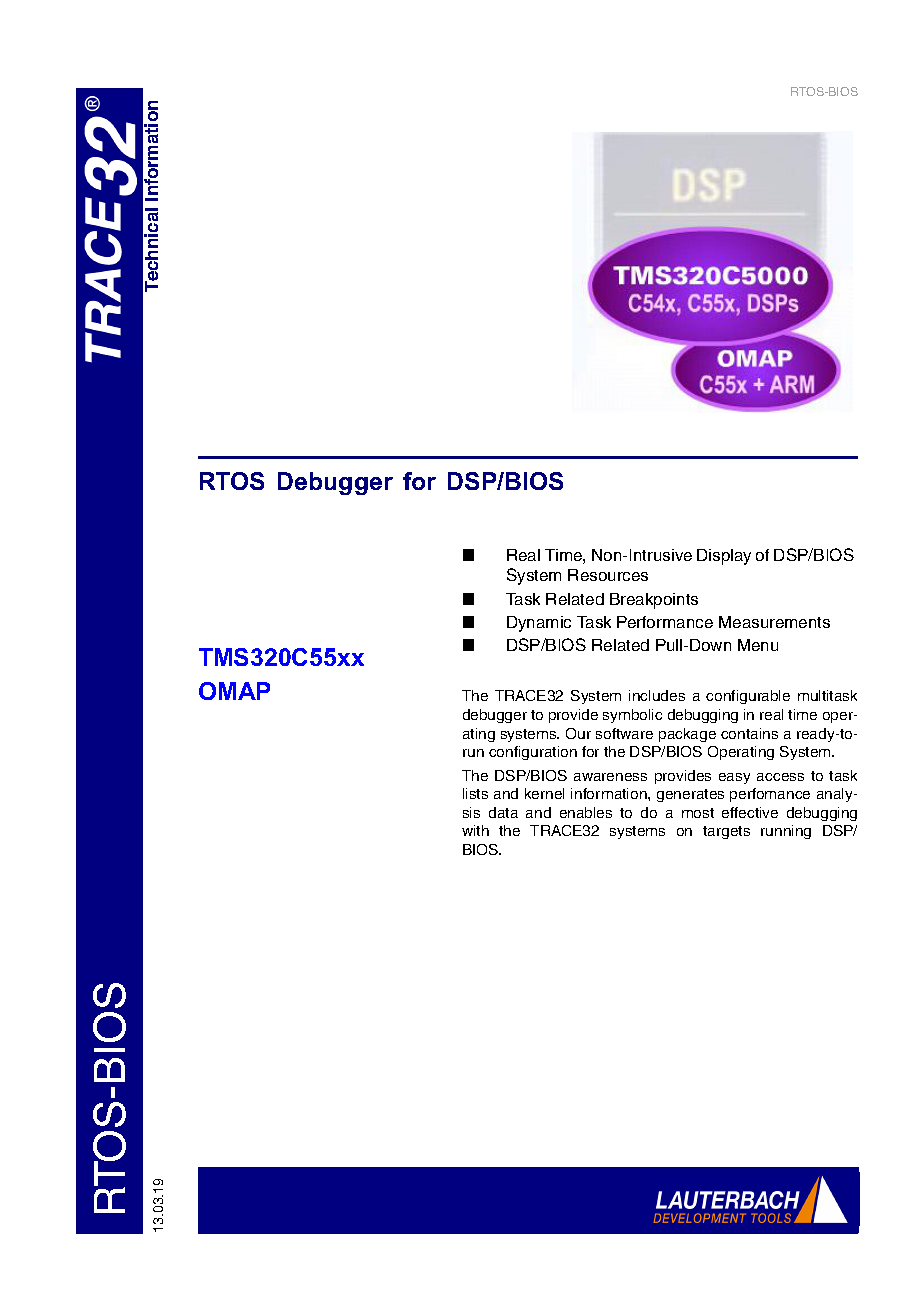 The image size is (924, 1308). I want to click on includes, so click(657, 695).
